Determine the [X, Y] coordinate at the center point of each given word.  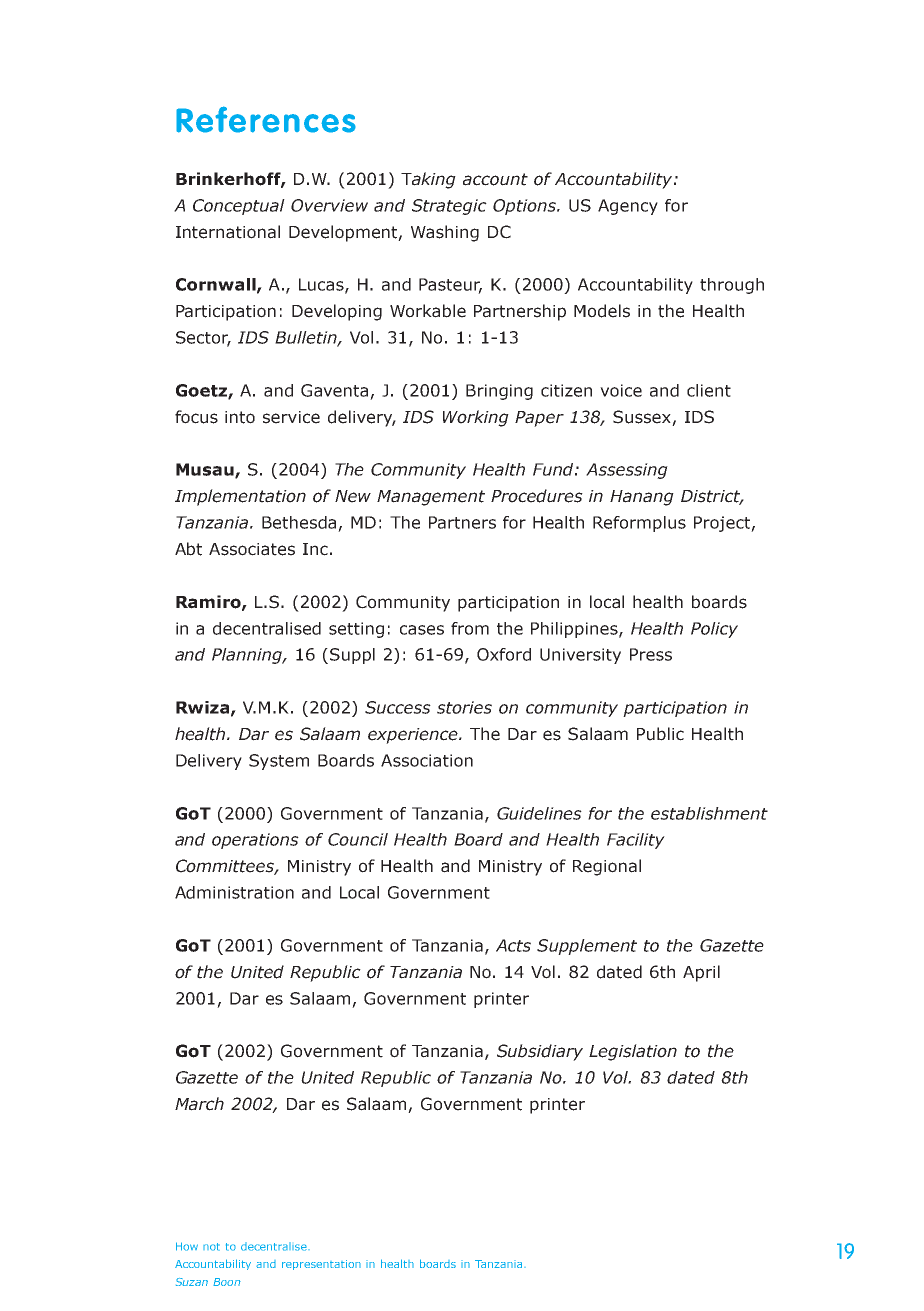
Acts [513, 945]
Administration [234, 892]
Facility [636, 841]
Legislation [633, 1052]
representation [321, 1265]
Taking [428, 180]
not [211, 1247]
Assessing [627, 471]
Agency [628, 207]
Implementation [240, 497]
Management [431, 498]
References [266, 119]
